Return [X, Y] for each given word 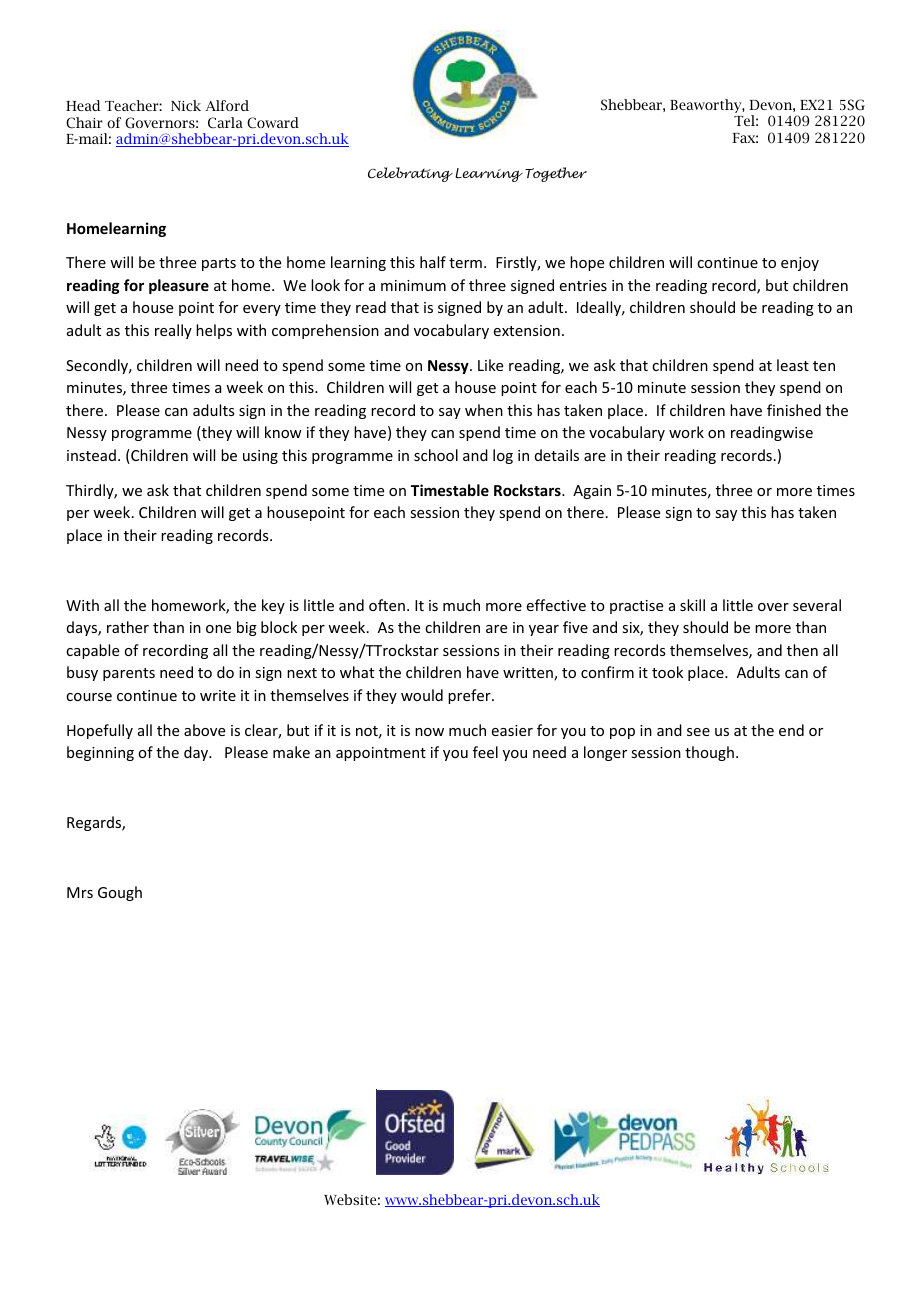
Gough [120, 893]
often [387, 605]
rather [128, 627]
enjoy [800, 264]
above [204, 730]
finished [794, 410]
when [484, 410]
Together [556, 174]
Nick [186, 105]
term [465, 263]
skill [692, 605]
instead [91, 455]
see [698, 732]
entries [583, 285]
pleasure [179, 286]
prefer [470, 696]
